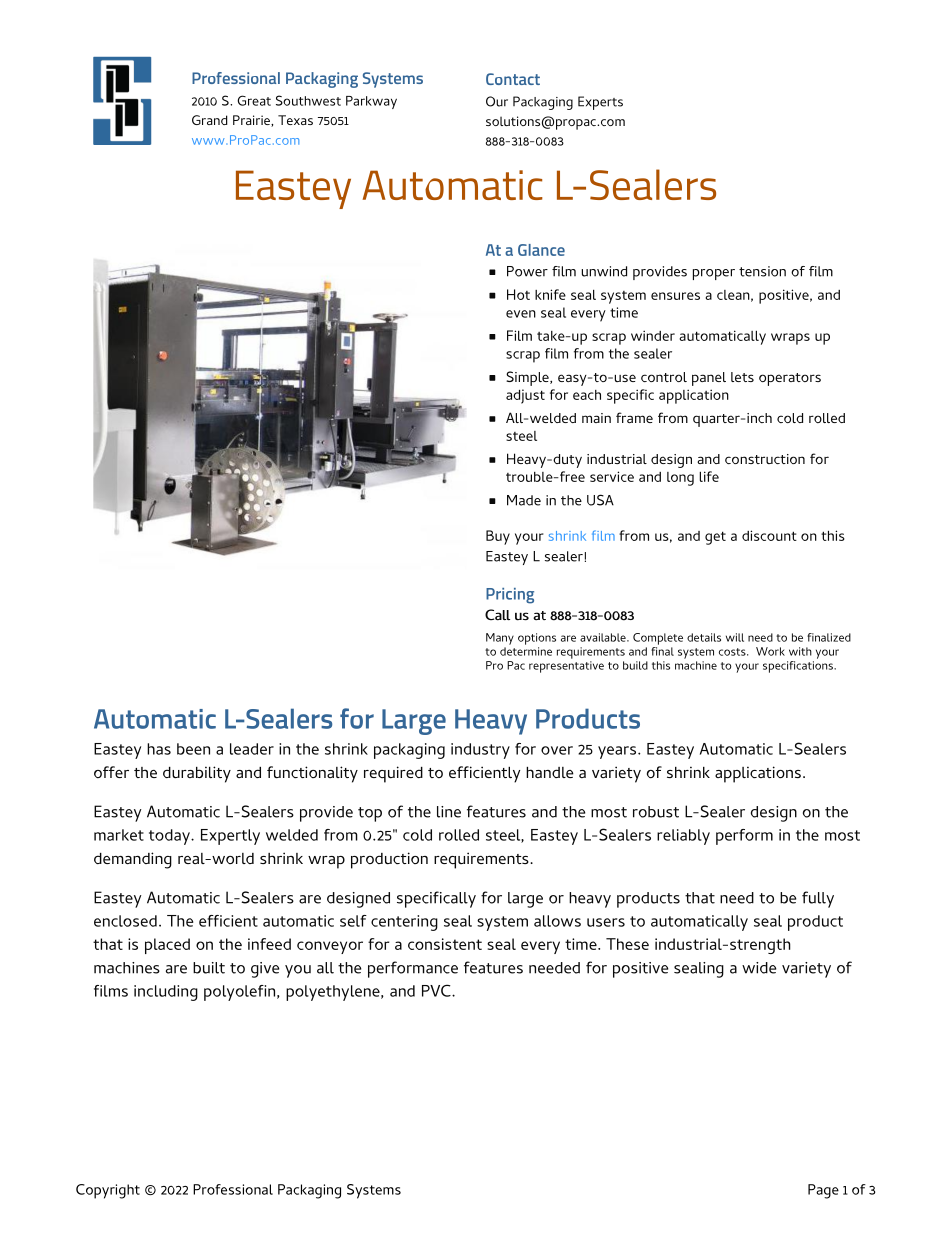 This document has width=952, height=1233. Describe the element at coordinates (600, 103) in the document. I see `Experts` at that location.
